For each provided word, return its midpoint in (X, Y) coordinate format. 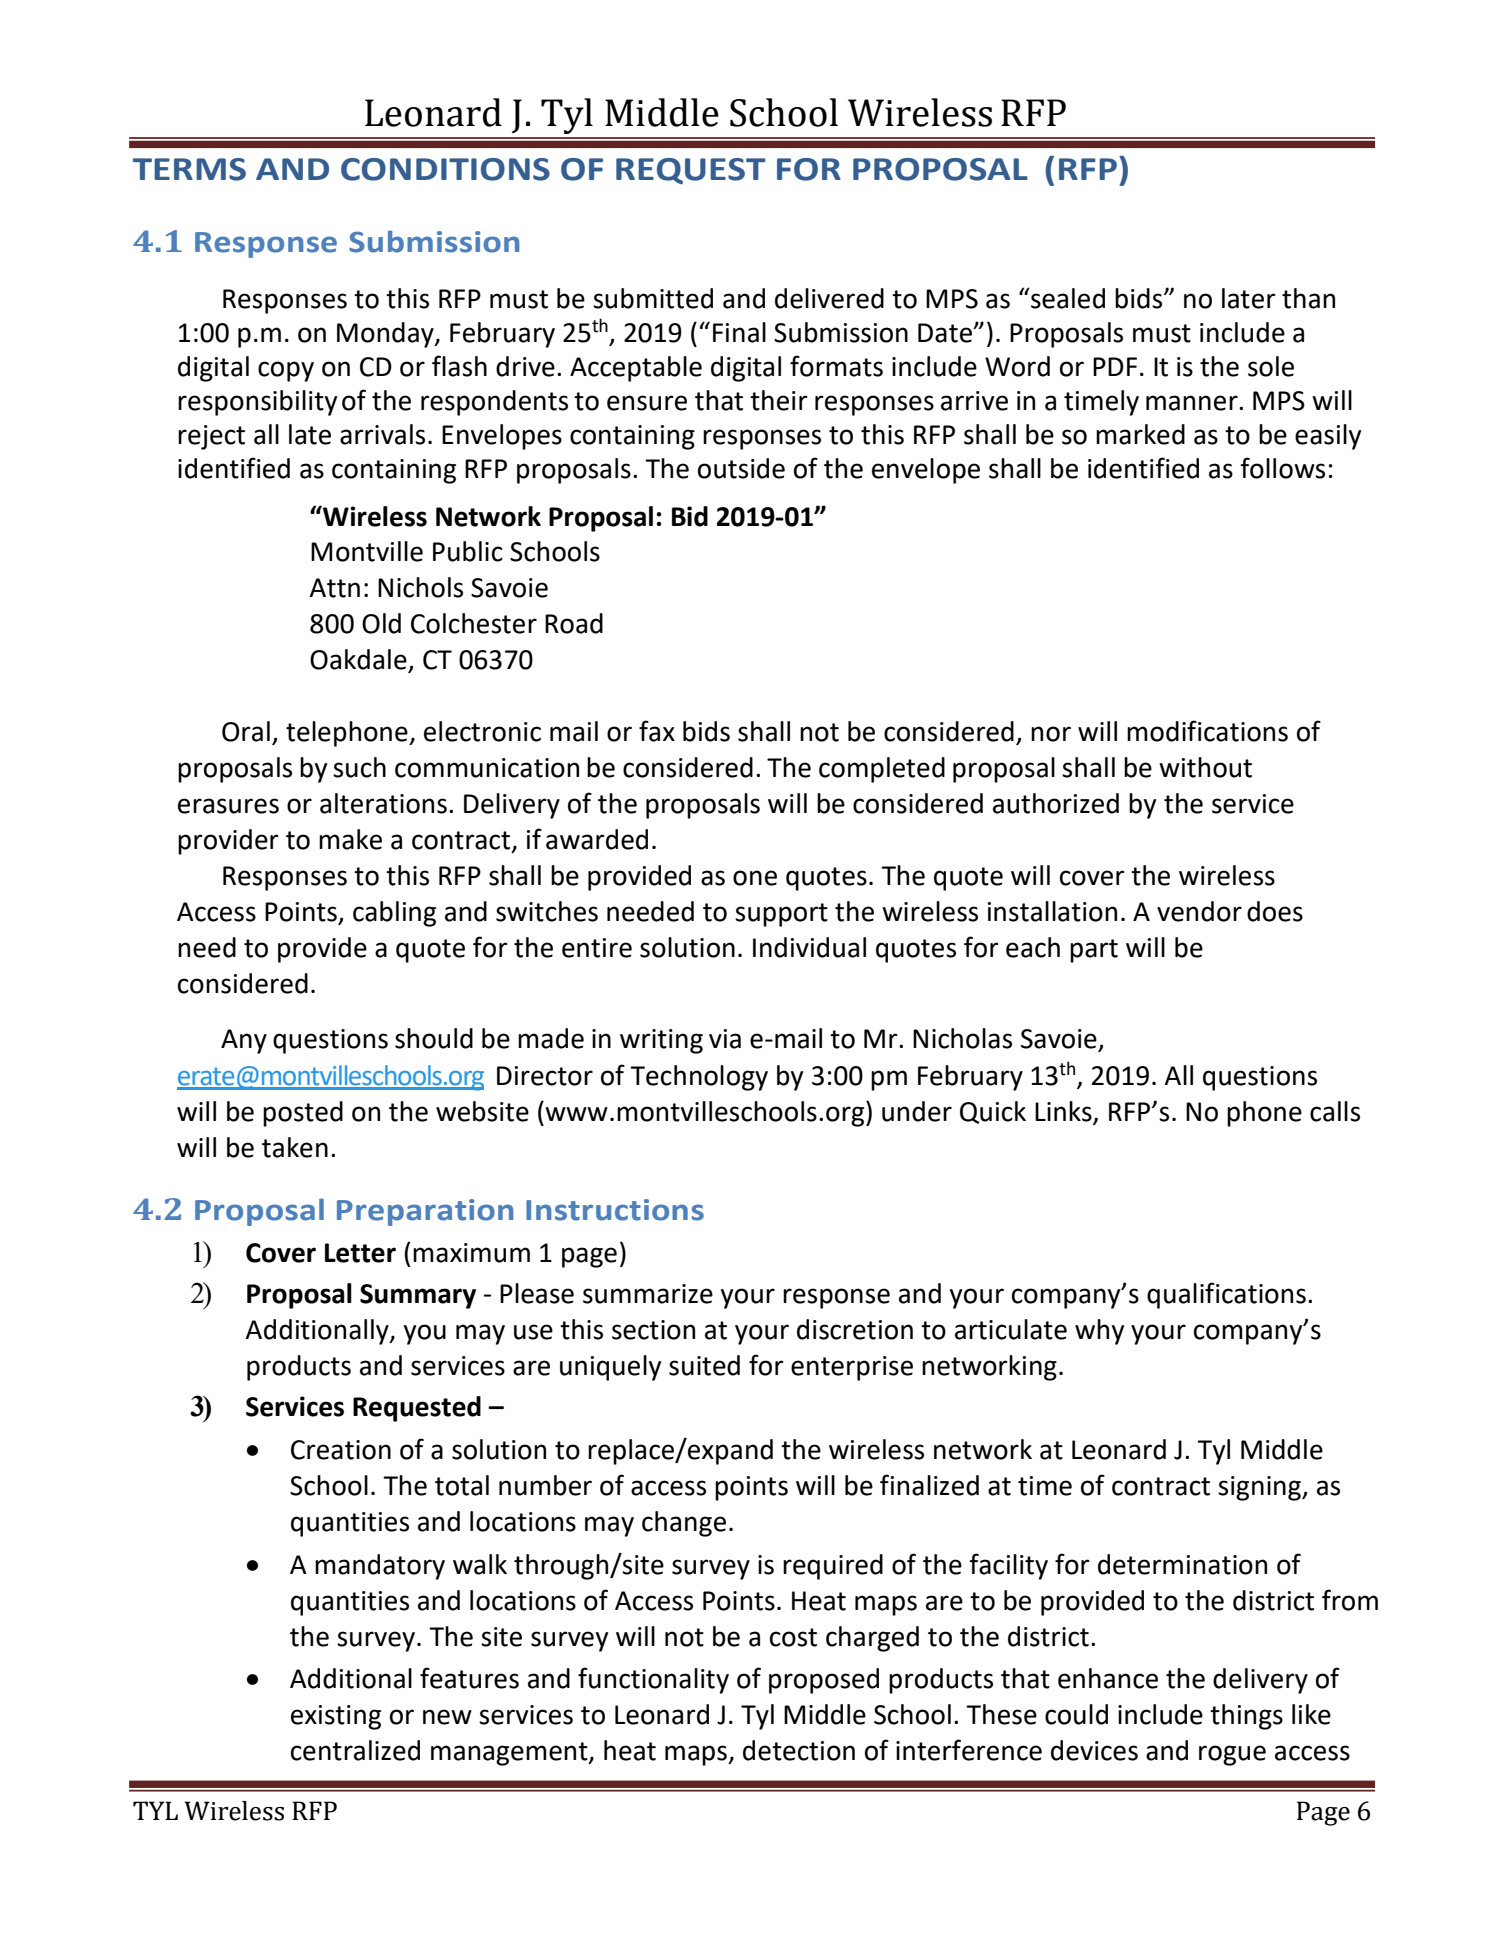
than (1308, 298)
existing (336, 1717)
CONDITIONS (445, 169)
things (1246, 1717)
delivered (829, 298)
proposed (824, 1681)
